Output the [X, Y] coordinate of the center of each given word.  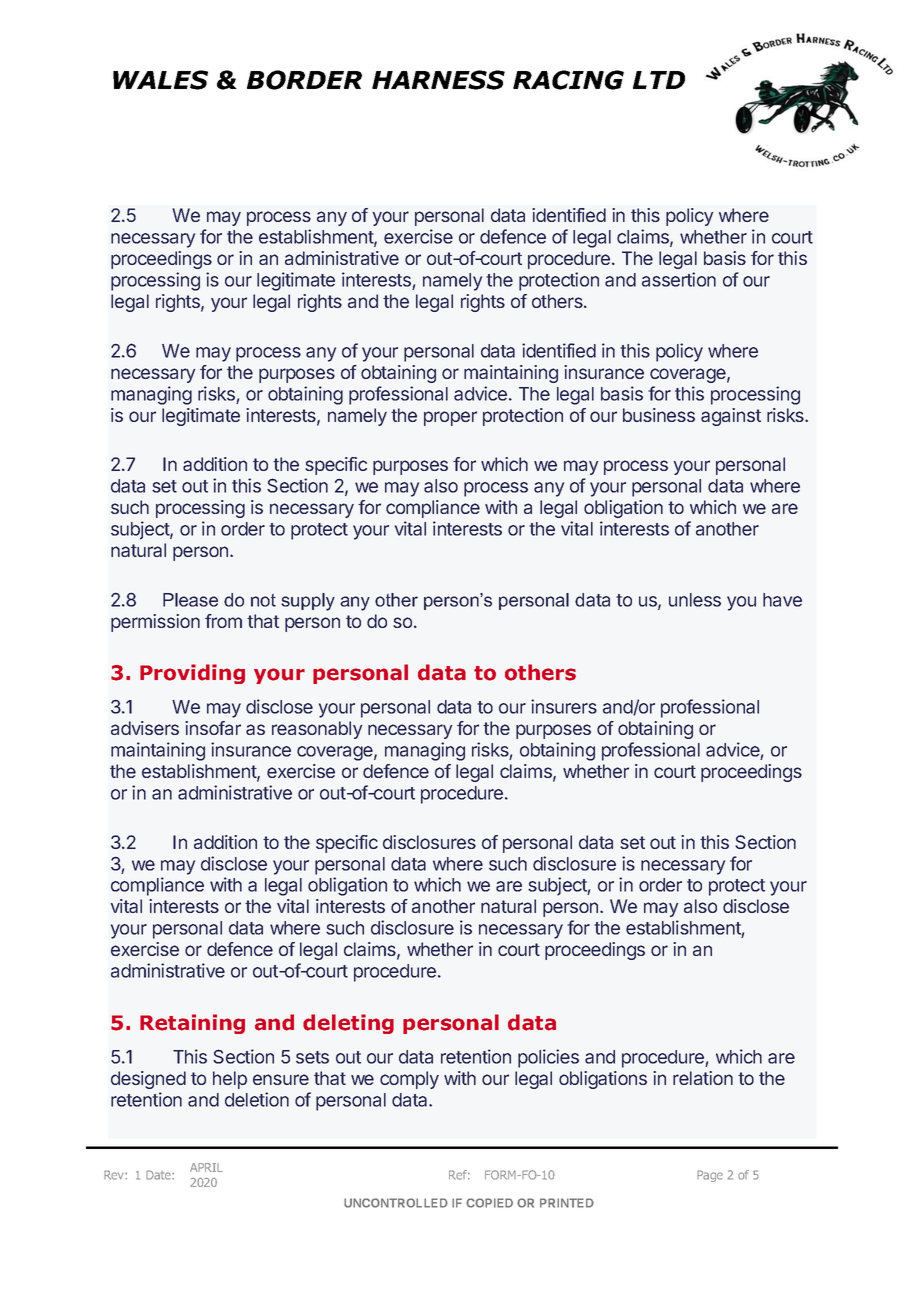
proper [450, 418]
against [731, 417]
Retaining [192, 1024]
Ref [459, 1175]
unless [695, 600]
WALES [160, 80]
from [223, 621]
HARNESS [438, 80]
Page [710, 1176]
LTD [659, 80]
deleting [348, 1024]
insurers [564, 706]
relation [703, 1078]
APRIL [206, 1167]
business [659, 415]
